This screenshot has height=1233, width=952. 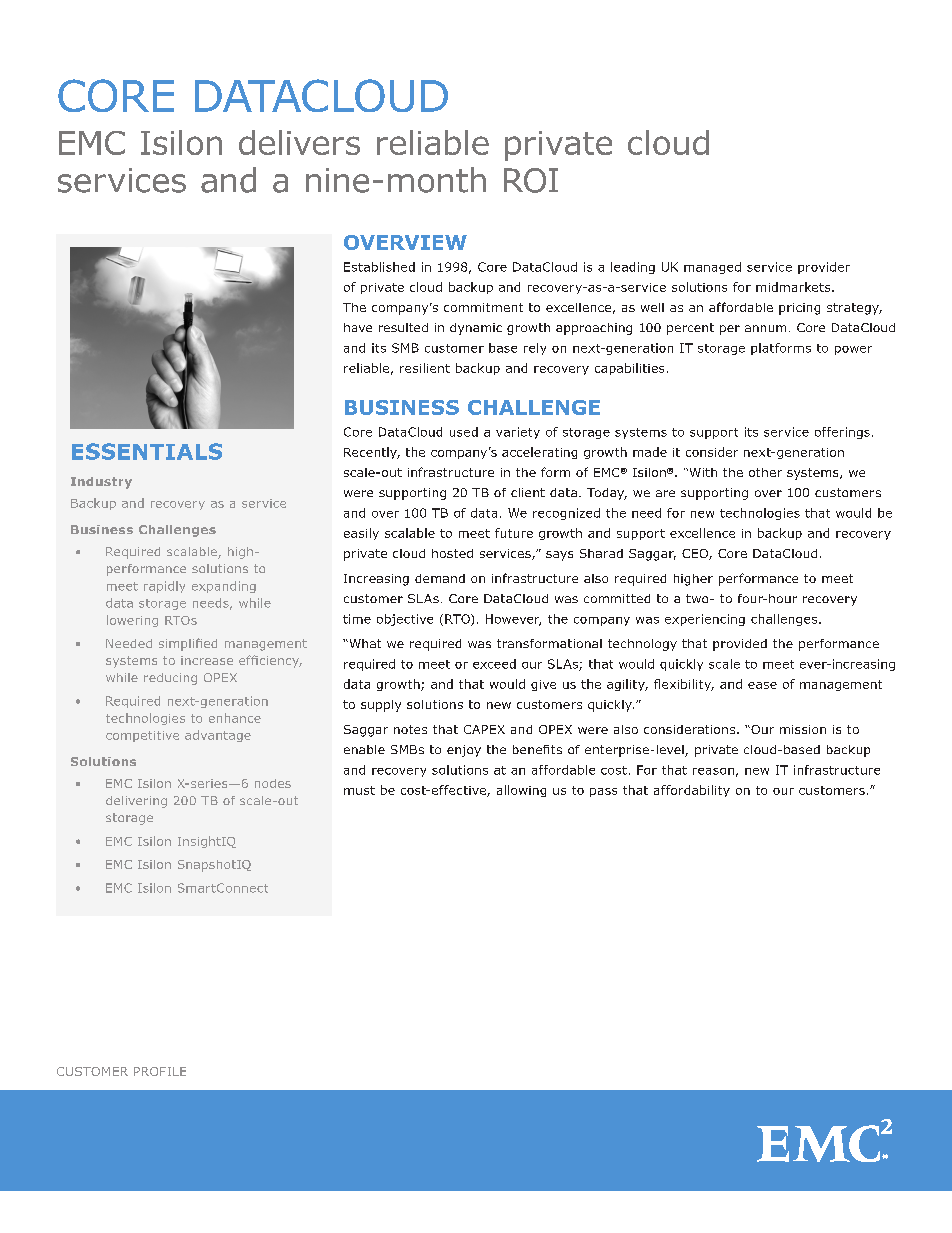 What do you see at coordinates (765, 472) in the screenshot?
I see `other` at bounding box center [765, 472].
